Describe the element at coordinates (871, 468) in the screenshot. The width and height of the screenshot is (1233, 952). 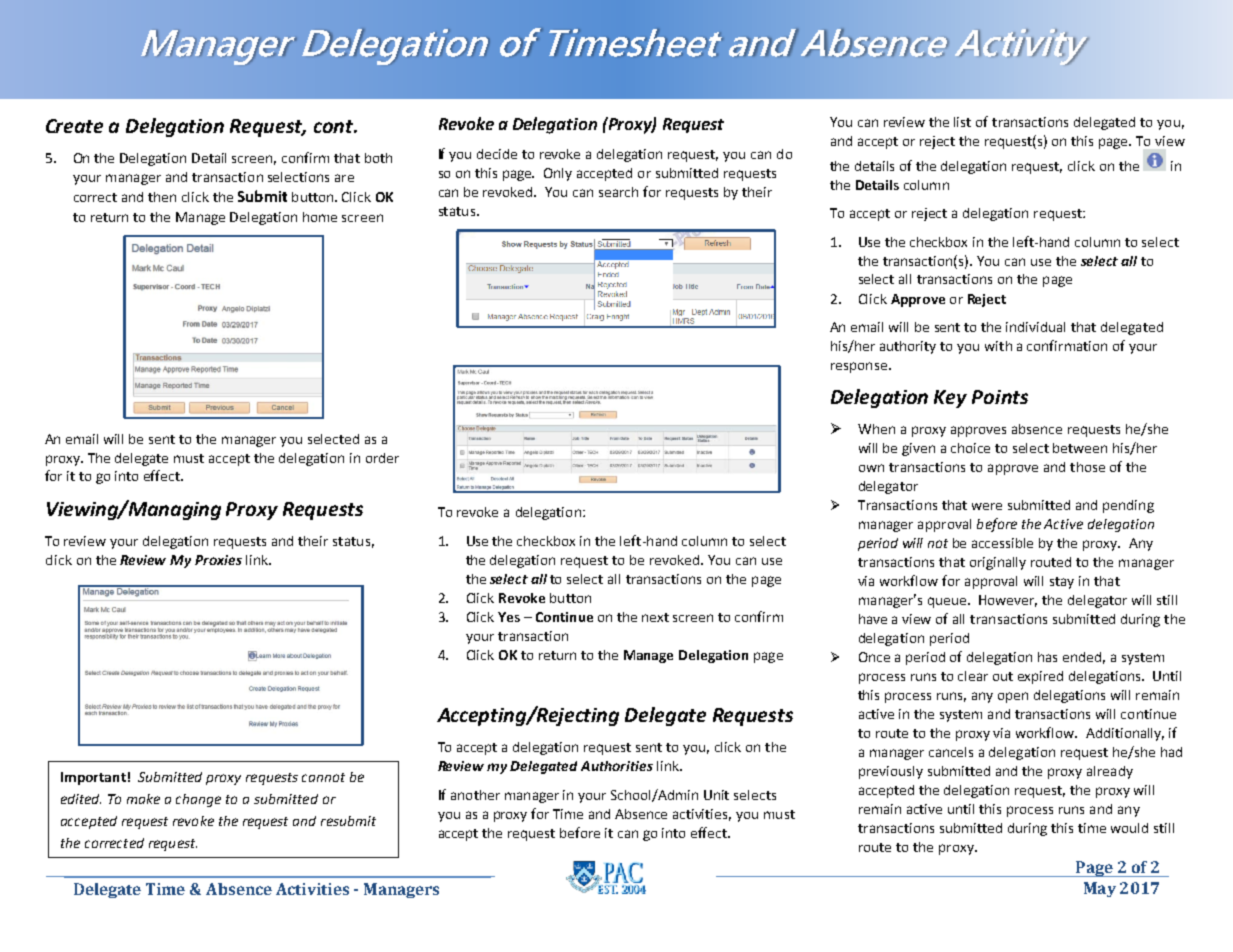
I see `own` at that location.
